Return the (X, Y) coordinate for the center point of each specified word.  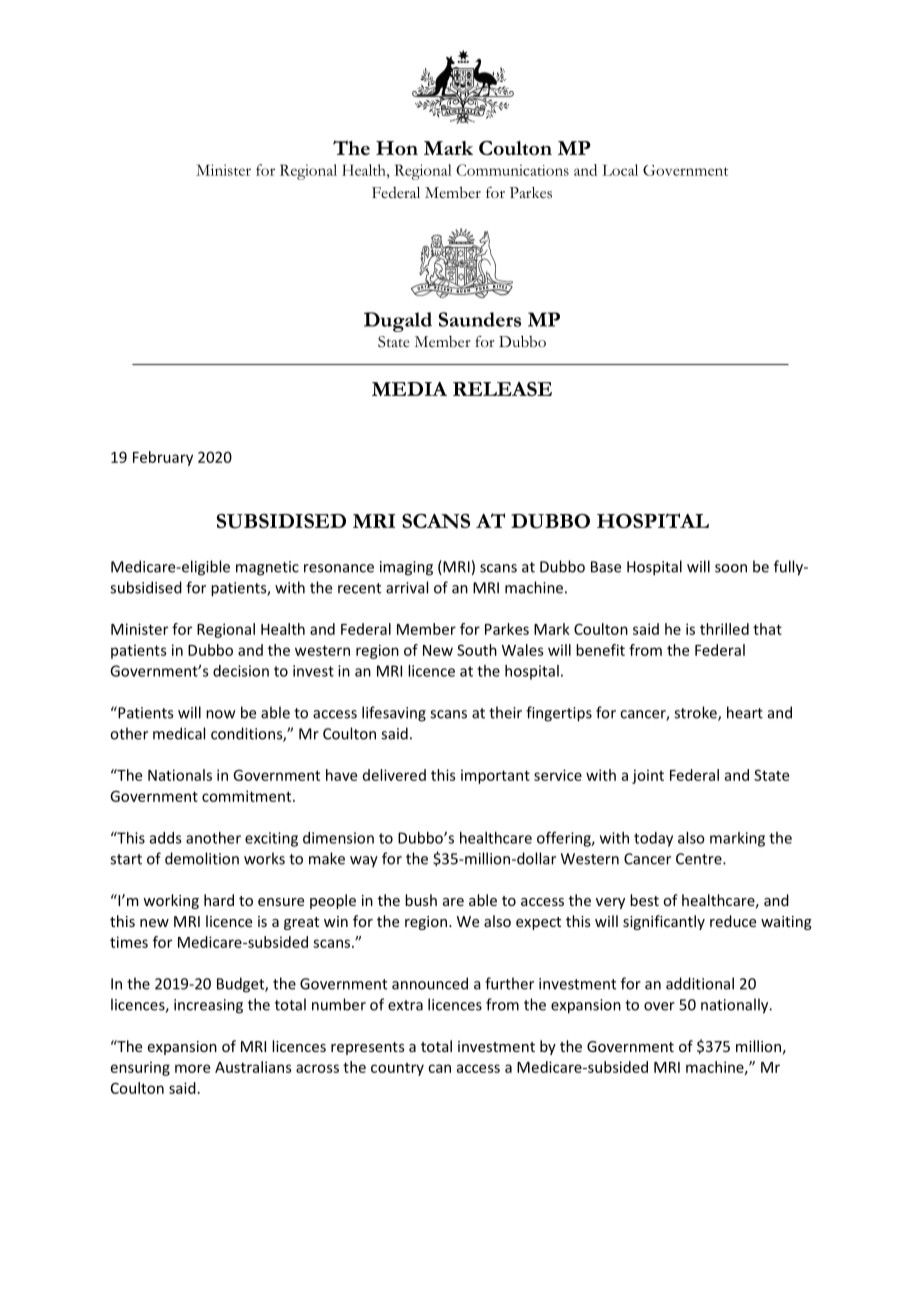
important (495, 776)
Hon (397, 148)
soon (731, 568)
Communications (512, 170)
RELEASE (502, 389)
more (192, 1068)
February (163, 458)
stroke (696, 713)
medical (179, 733)
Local (620, 170)
